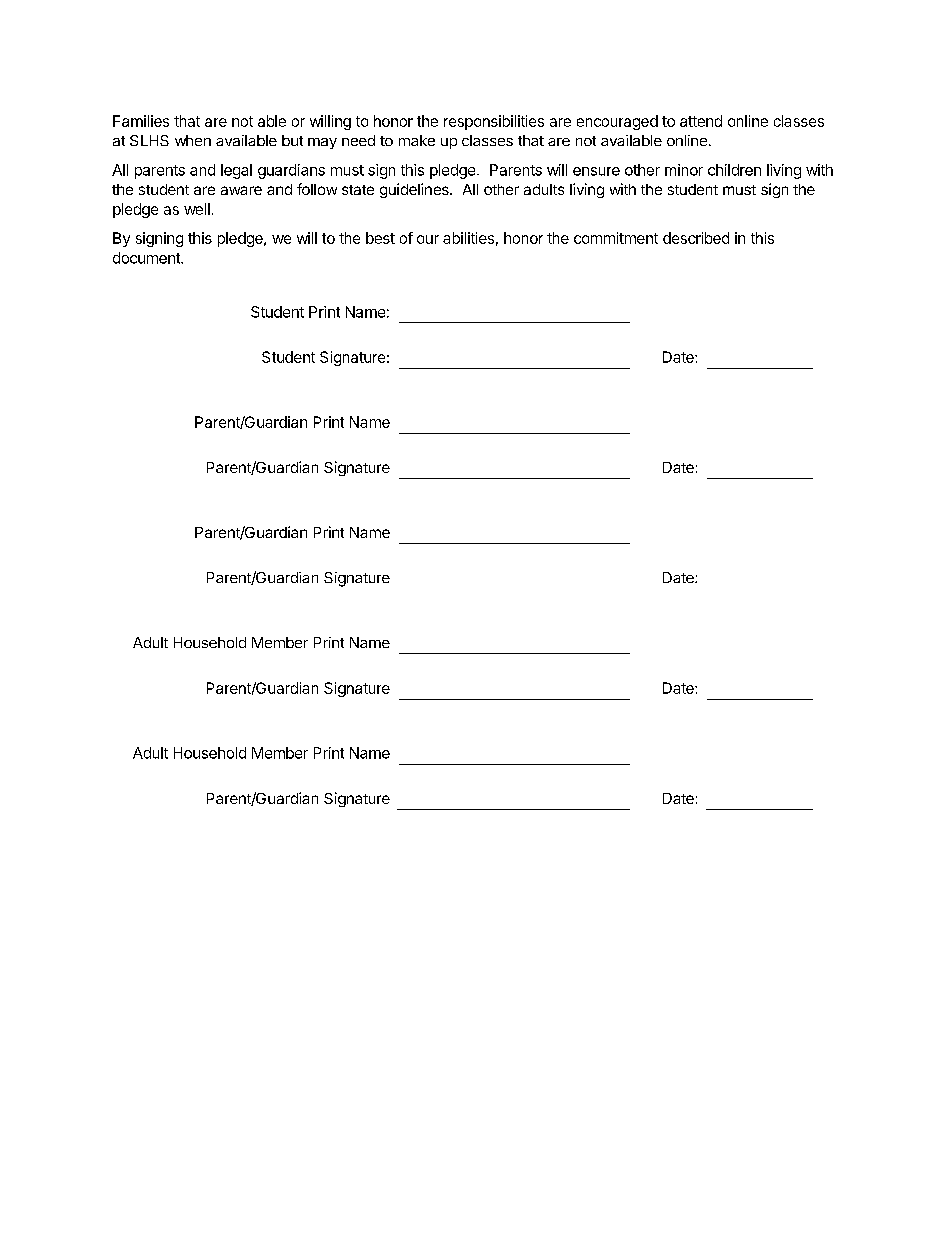 Image resolution: width=952 pixels, height=1233 pixels. Describe the element at coordinates (197, 209) in the screenshot. I see `well` at that location.
